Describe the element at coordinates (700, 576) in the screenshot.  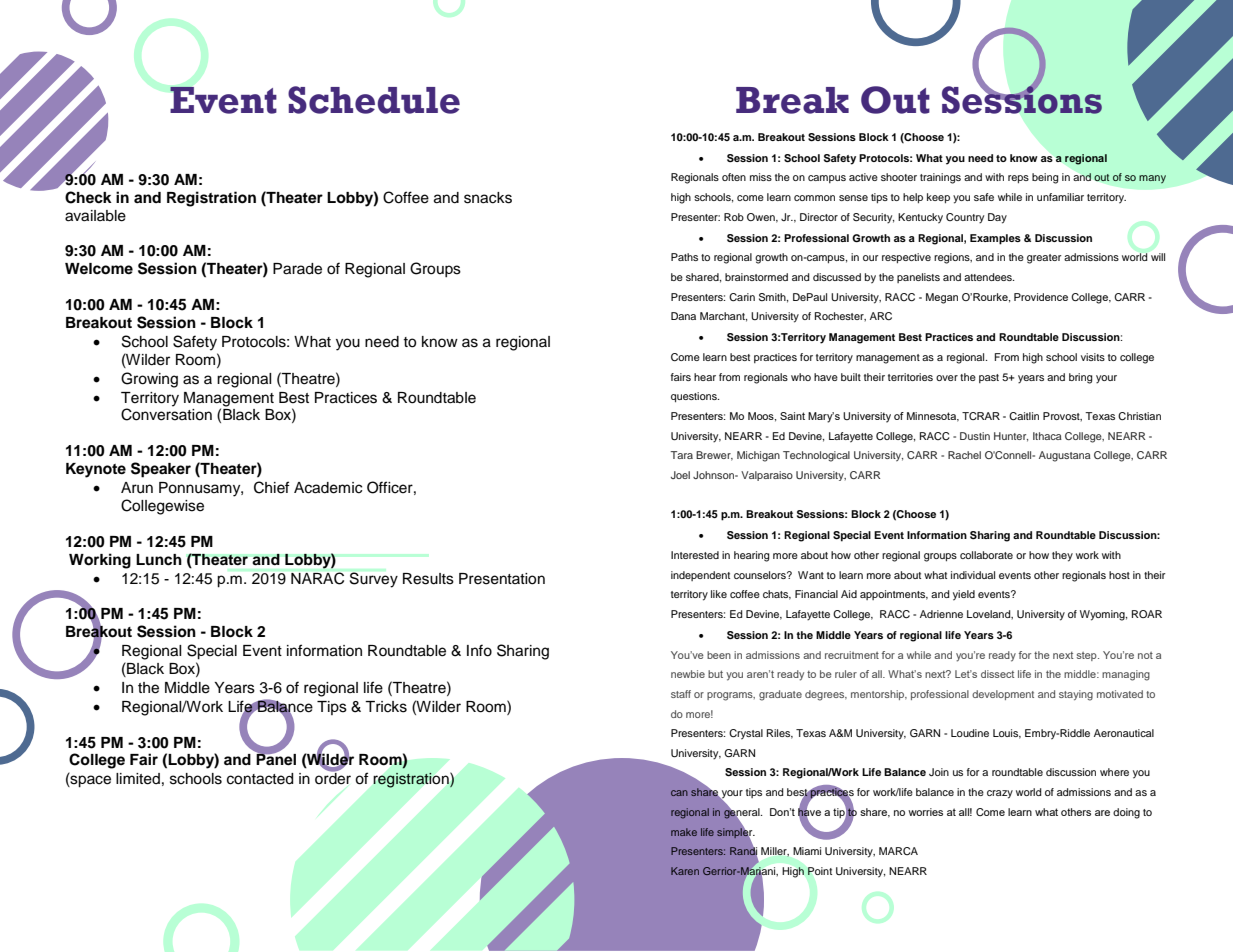
I see `independent` at that location.
